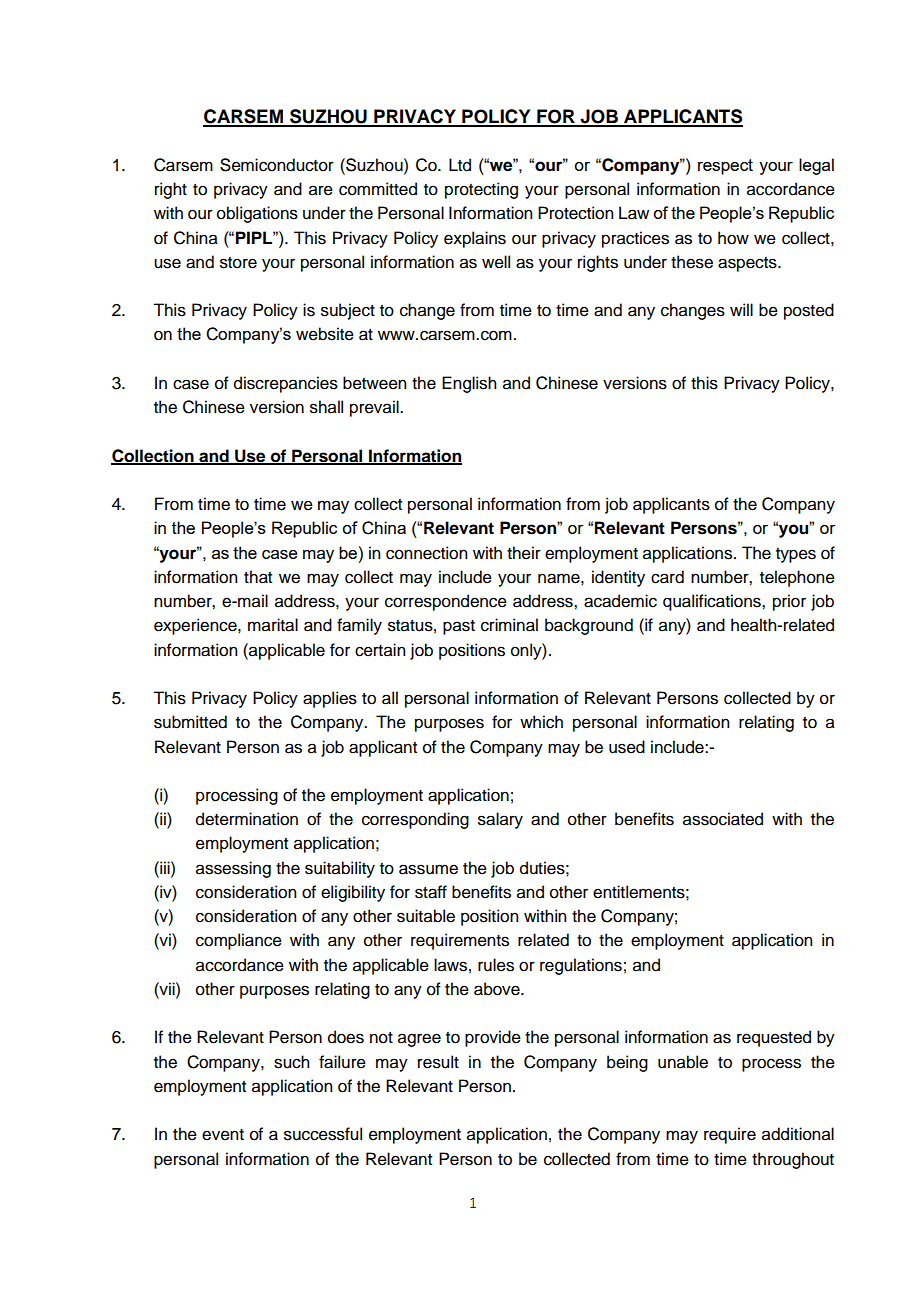 This screenshot has height=1308, width=924. What do you see at coordinates (273, 625) in the screenshot?
I see `marital` at bounding box center [273, 625].
